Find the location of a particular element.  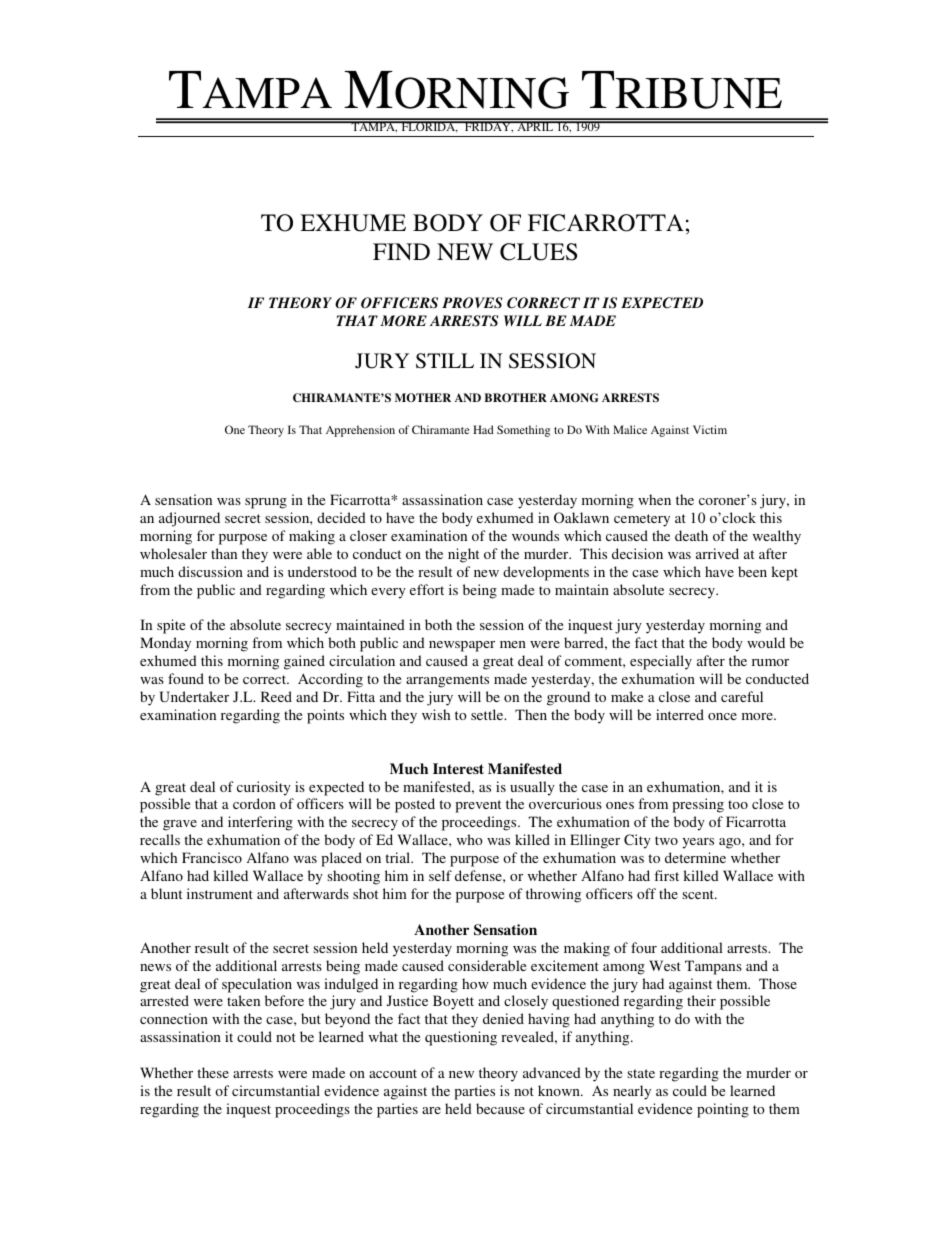

careful is located at coordinates (742, 696).
